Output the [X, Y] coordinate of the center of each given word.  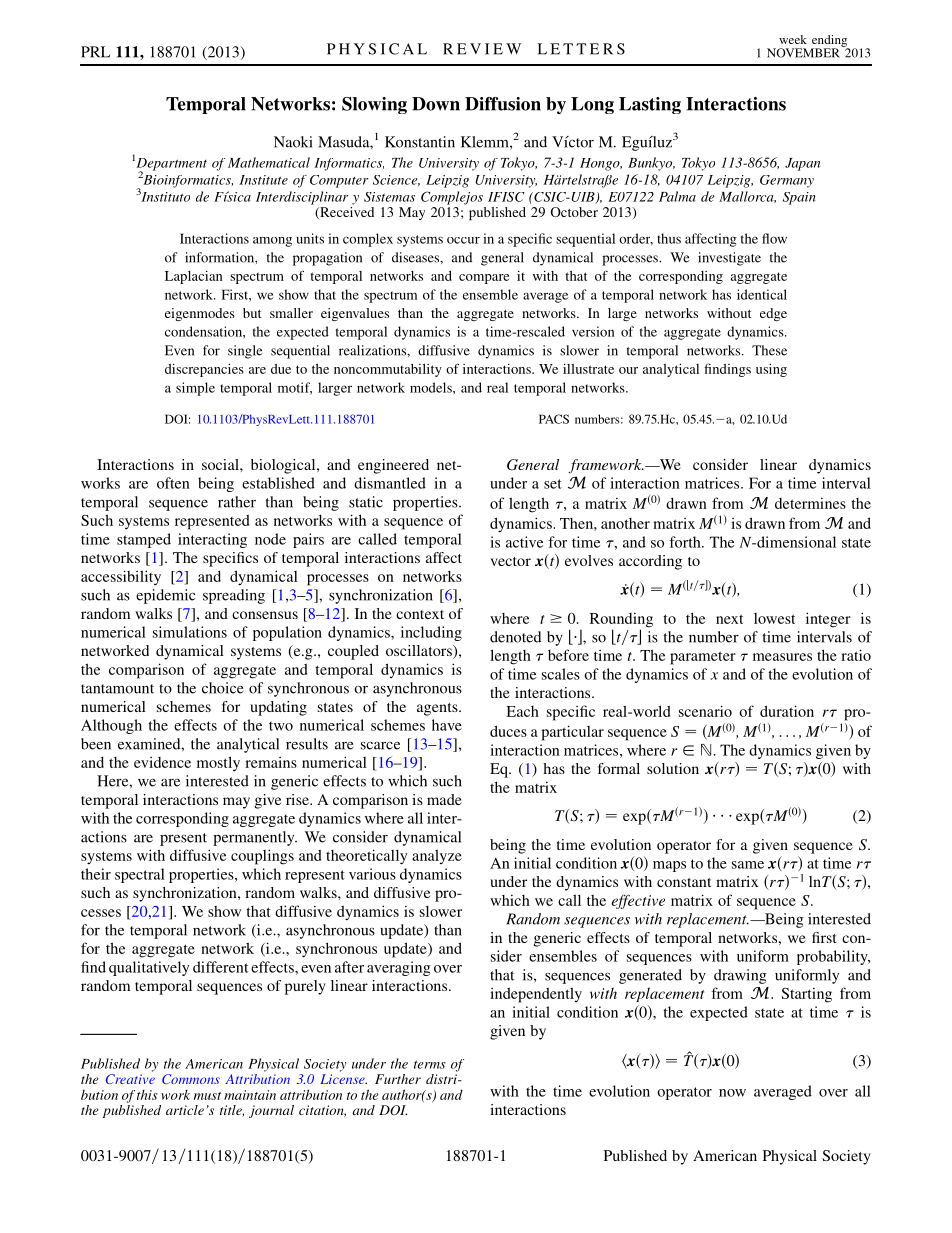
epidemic [165, 596]
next [729, 619]
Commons [191, 1079]
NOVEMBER [803, 53]
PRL [95, 52]
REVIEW [482, 49]
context [420, 614]
